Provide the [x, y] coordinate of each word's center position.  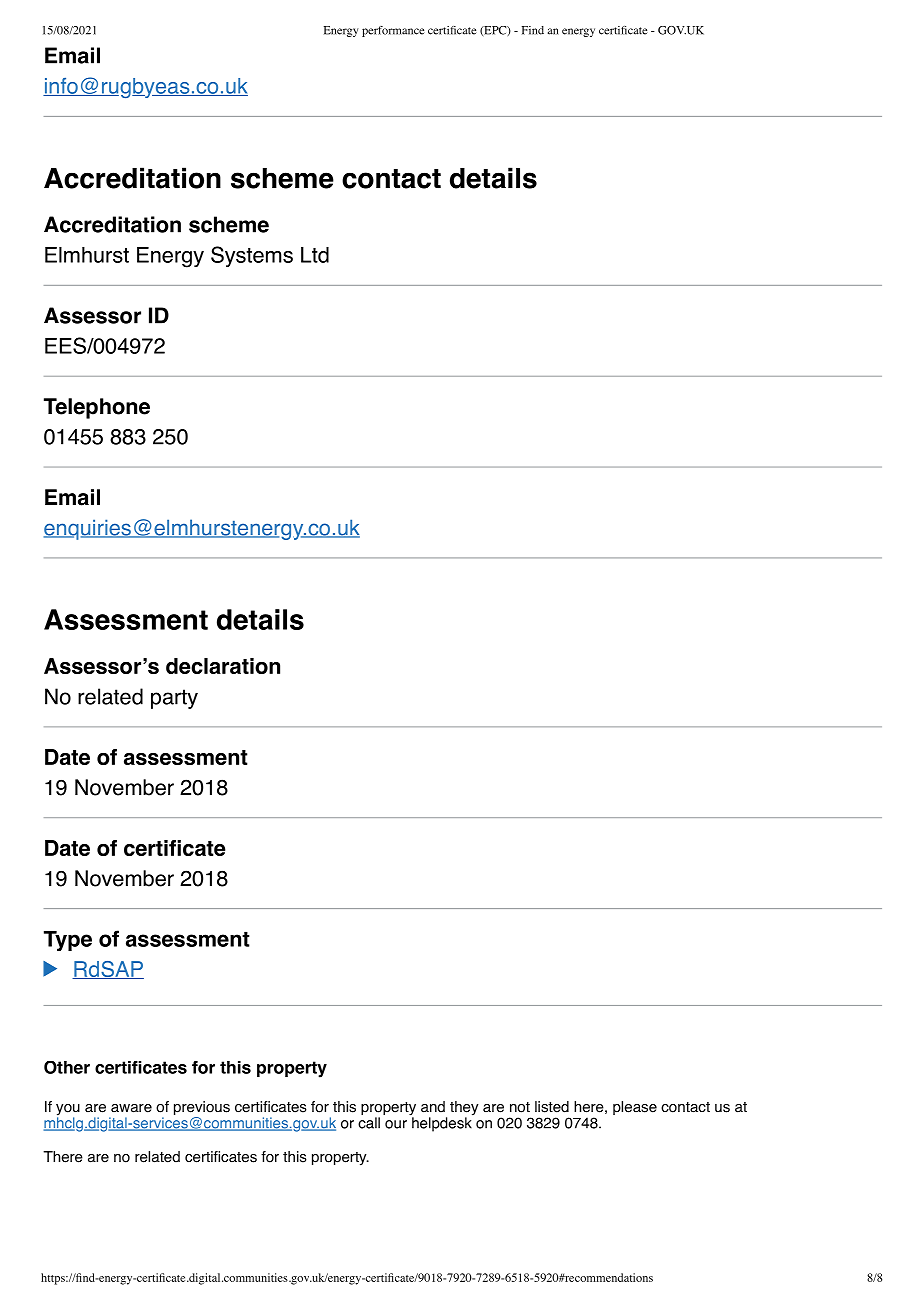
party [174, 699]
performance [393, 31]
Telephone [97, 408]
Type [68, 941]
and [433, 1107]
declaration [223, 666]
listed [552, 1107]
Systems [252, 256]
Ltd [315, 255]
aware [131, 1108]
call [369, 1123]
